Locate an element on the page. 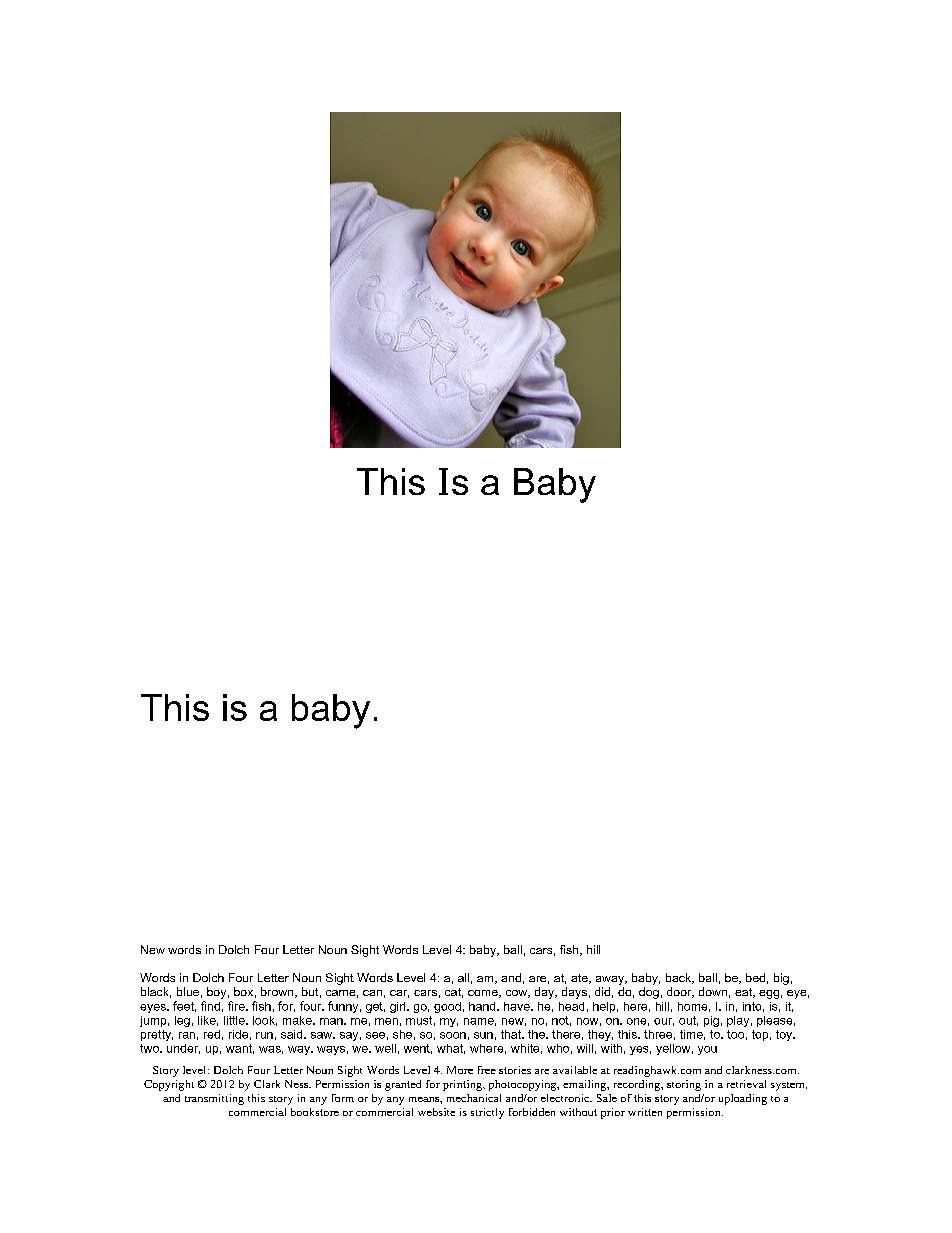  website is located at coordinates (436, 1112).
